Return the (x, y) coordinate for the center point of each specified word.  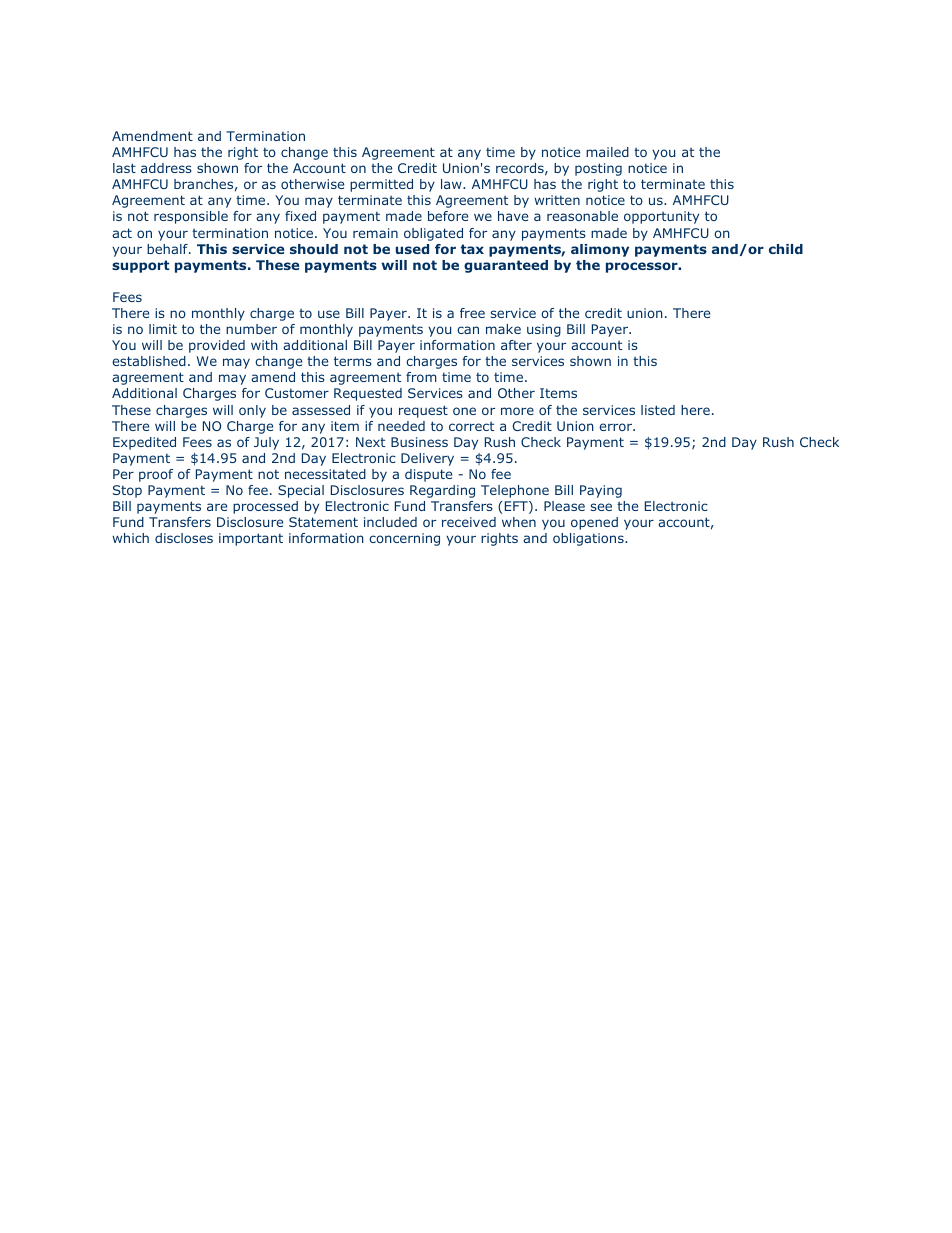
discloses (184, 538)
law (452, 184)
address (166, 168)
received (469, 522)
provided (217, 346)
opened (594, 523)
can (468, 330)
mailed (607, 152)
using (544, 330)
